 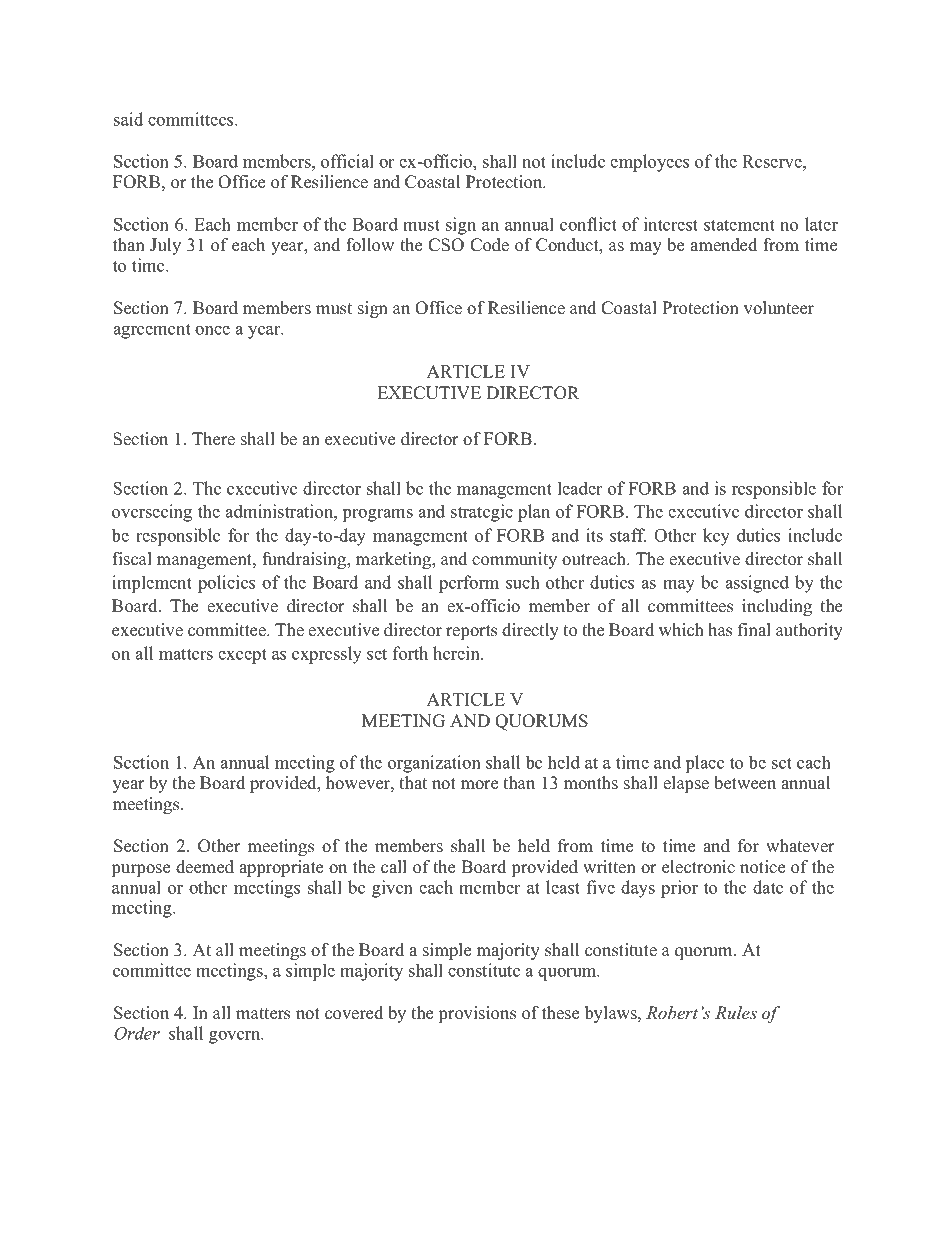 What do you see at coordinates (477, 1014) in the document?
I see `provisions` at bounding box center [477, 1014].
